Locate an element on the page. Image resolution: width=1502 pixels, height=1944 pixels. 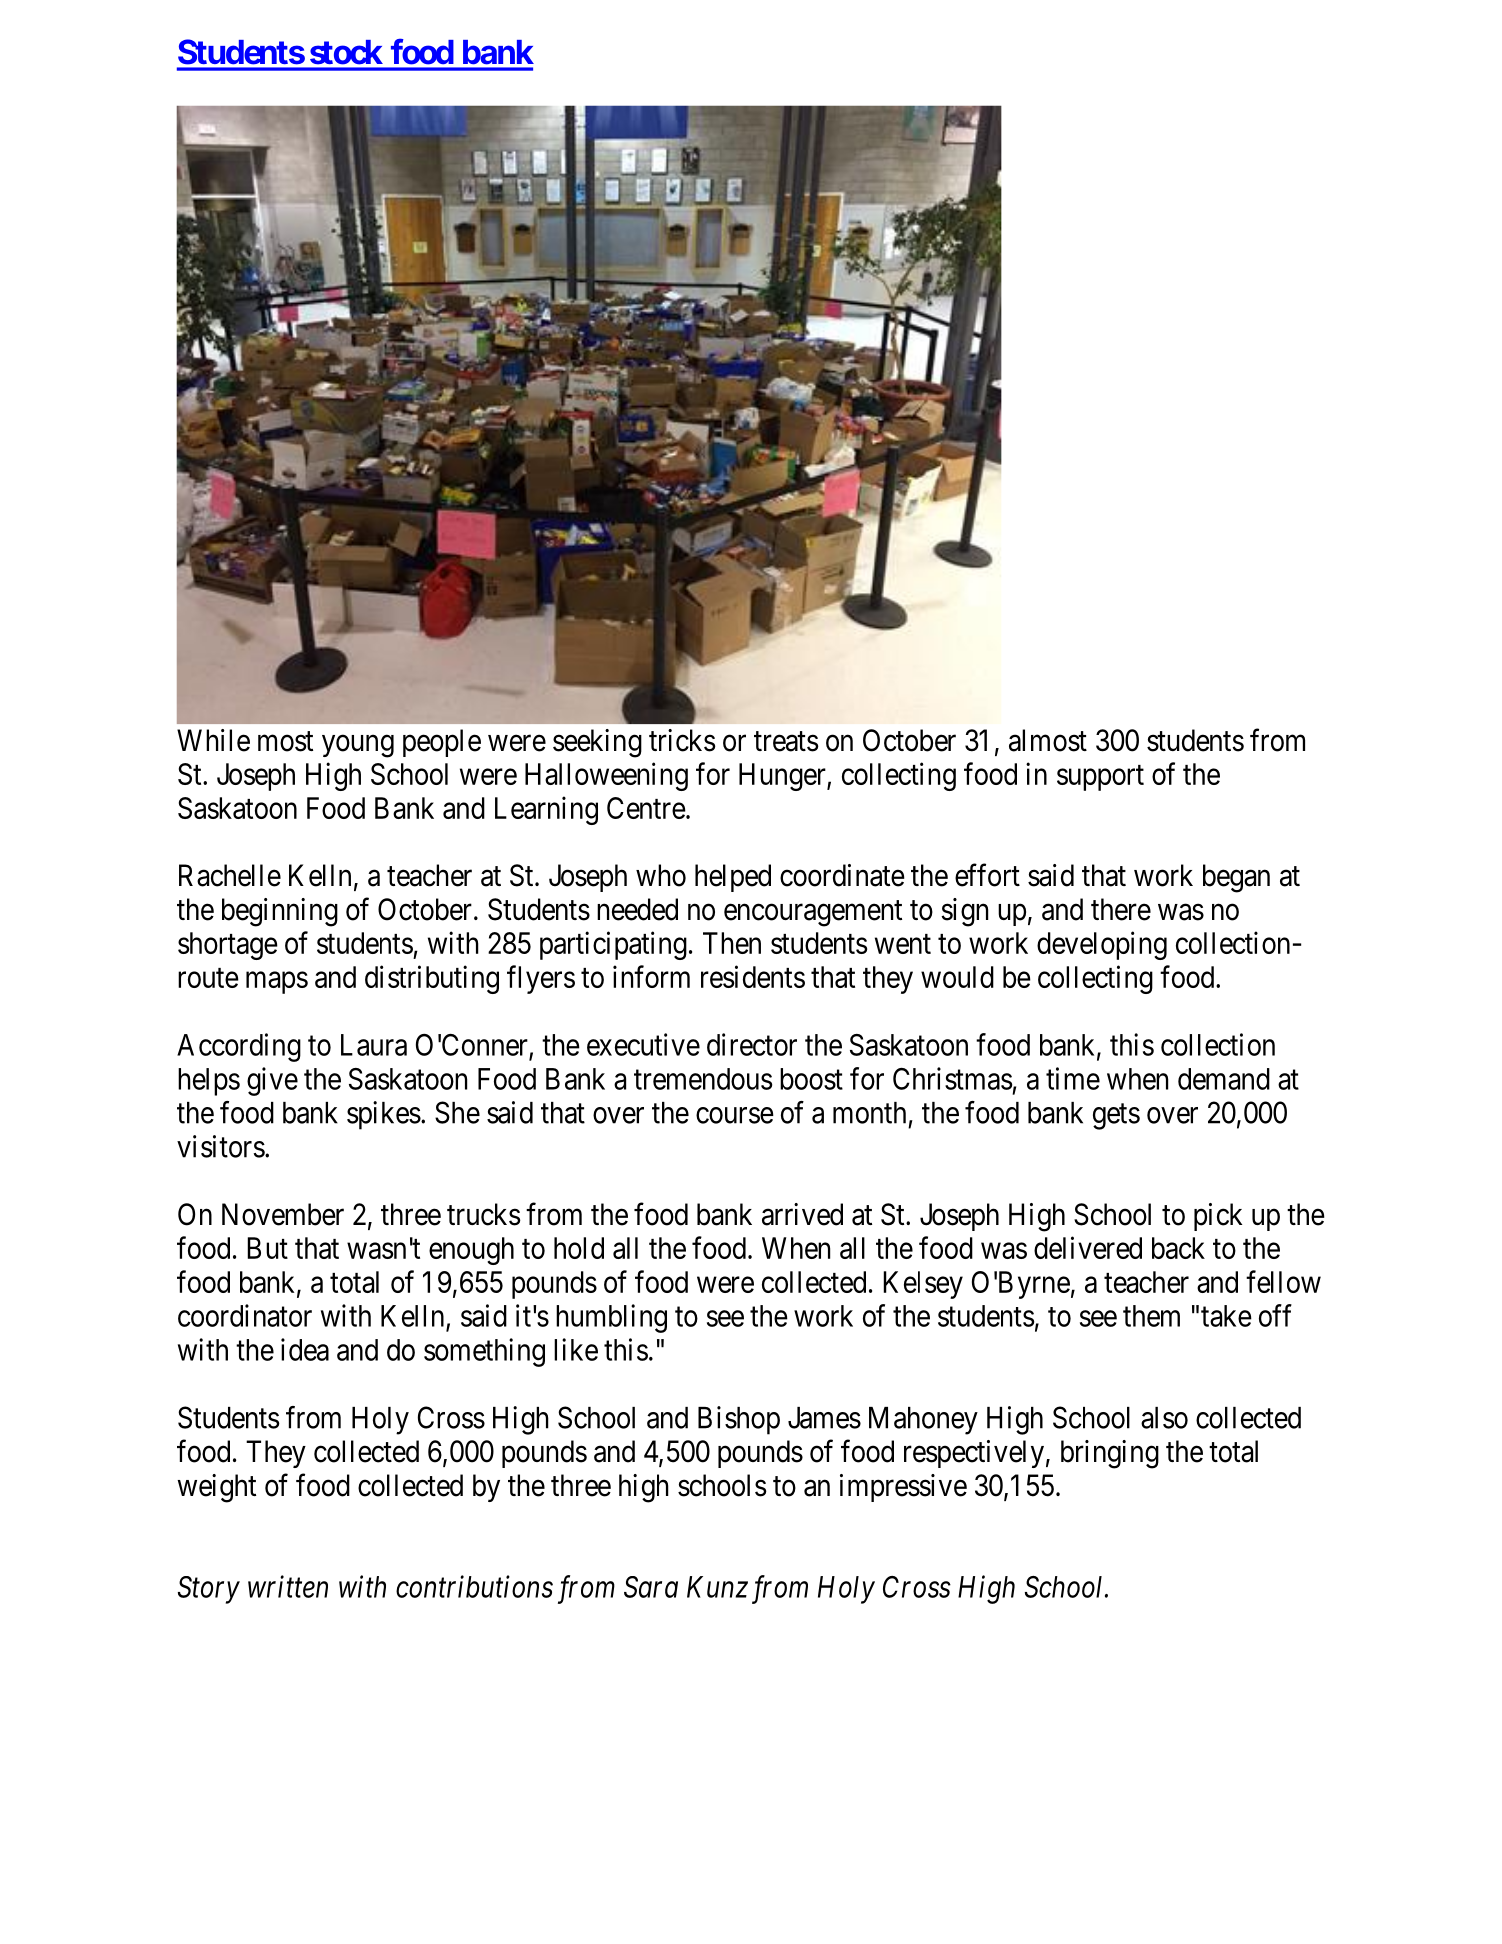
pick is located at coordinates (1218, 1217).
